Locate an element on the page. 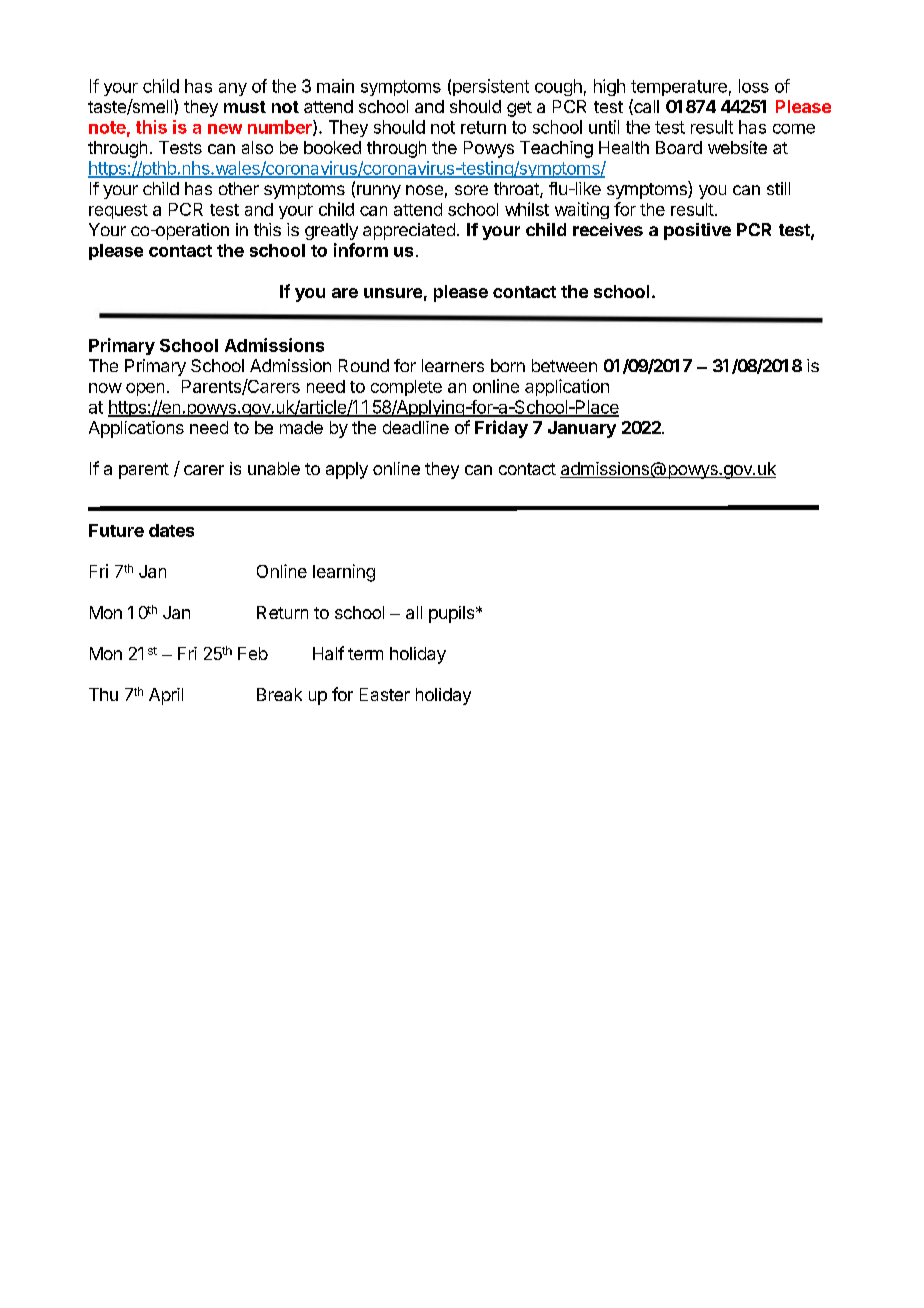 This image has width=924, height=1308. deadline is located at coordinates (416, 427).
